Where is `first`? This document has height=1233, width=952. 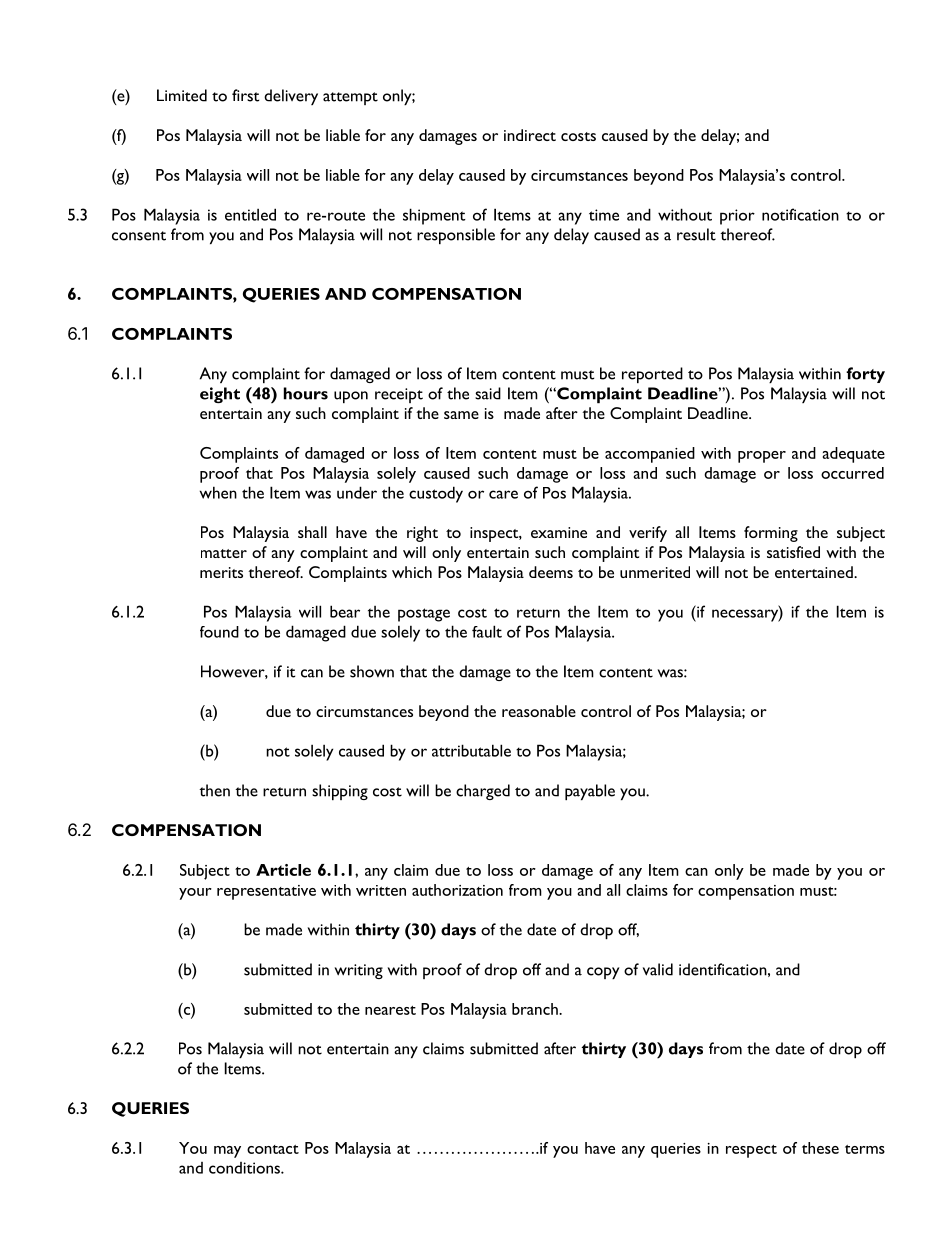
first is located at coordinates (245, 95).
